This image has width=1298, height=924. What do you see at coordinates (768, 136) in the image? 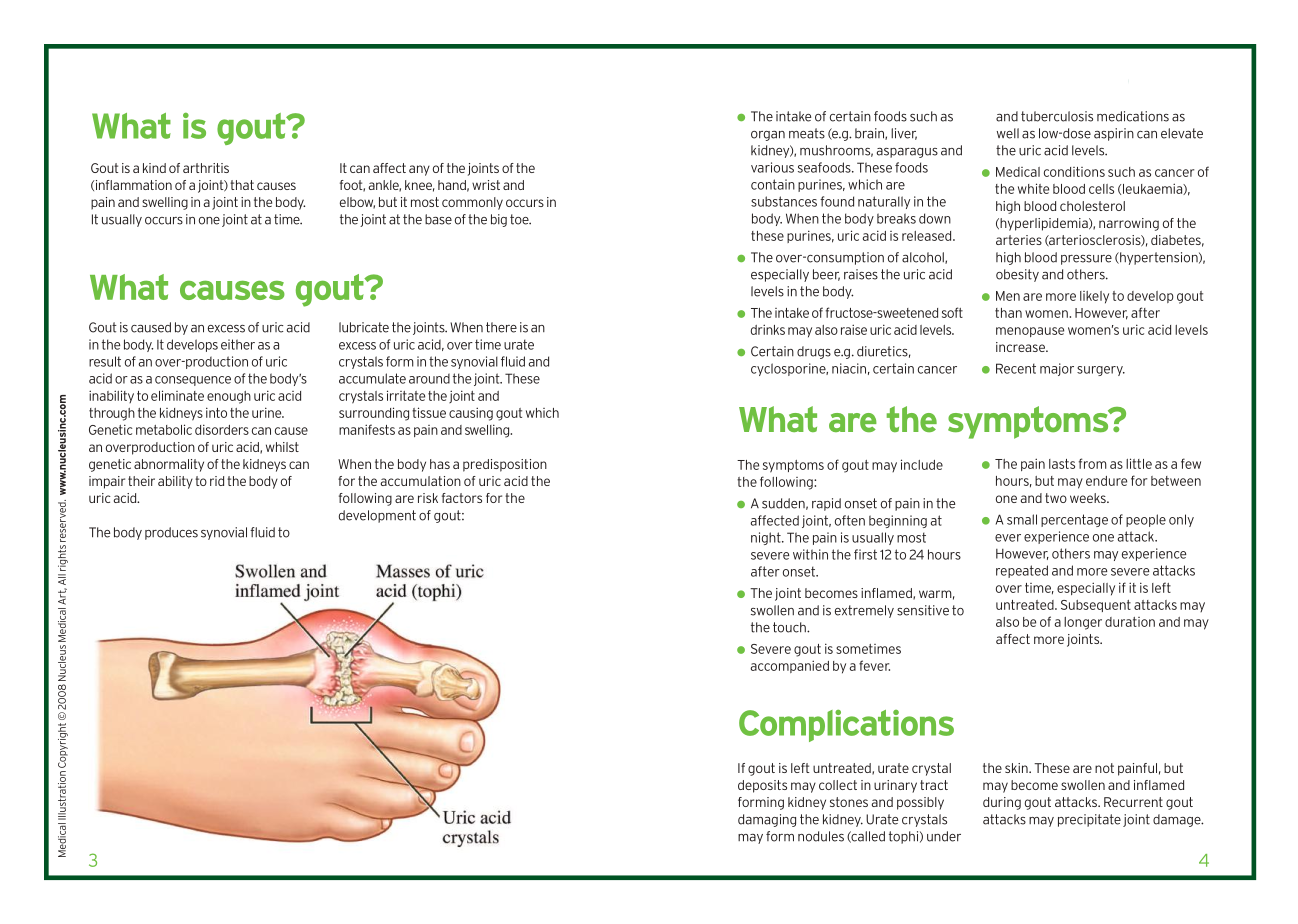
I see `organ` at bounding box center [768, 136].
